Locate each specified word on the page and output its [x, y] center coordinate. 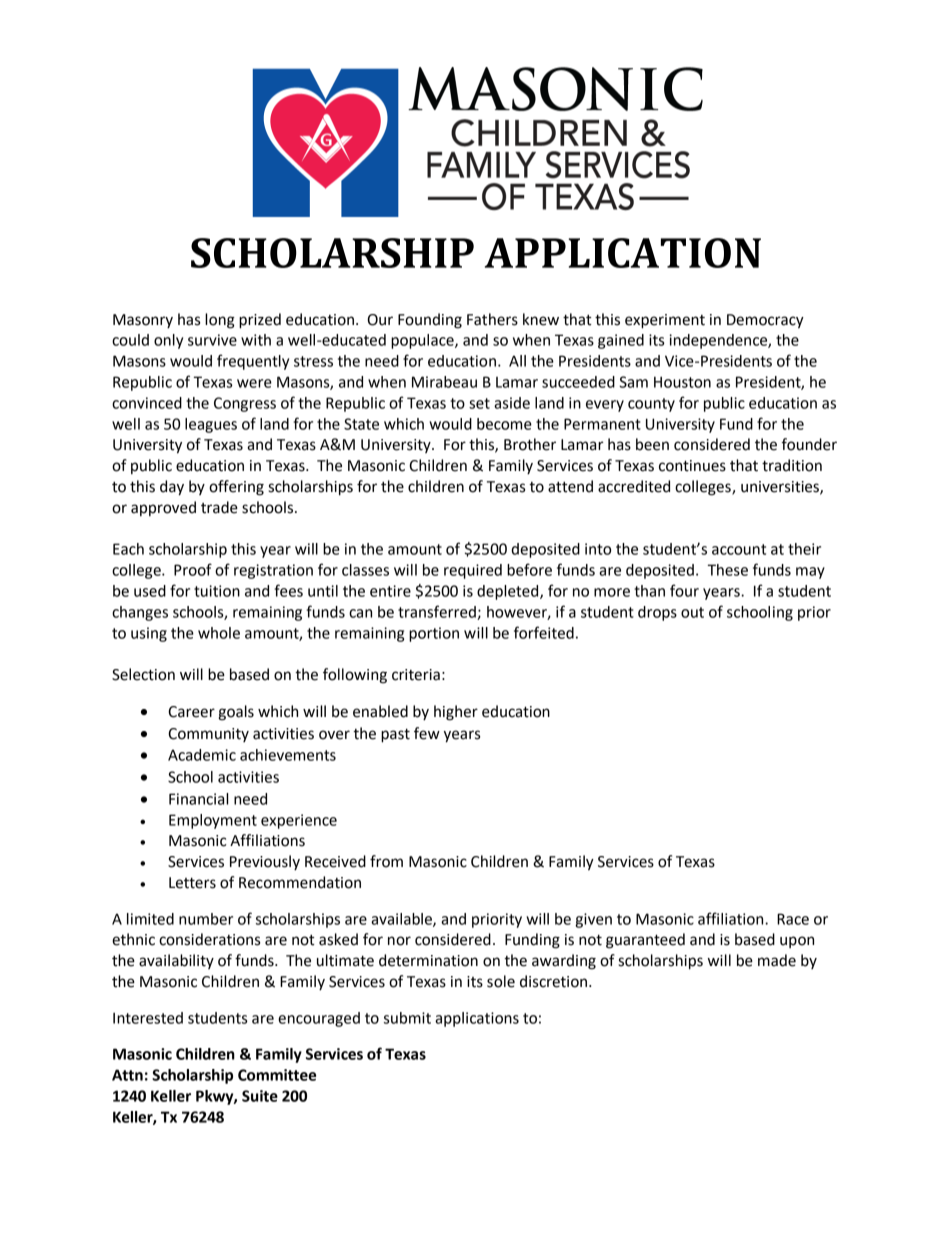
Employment [213, 821]
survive [212, 340]
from [386, 861]
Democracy [765, 321]
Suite [260, 1096]
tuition [217, 591]
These [727, 570]
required [473, 571]
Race [793, 919]
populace [423, 341]
